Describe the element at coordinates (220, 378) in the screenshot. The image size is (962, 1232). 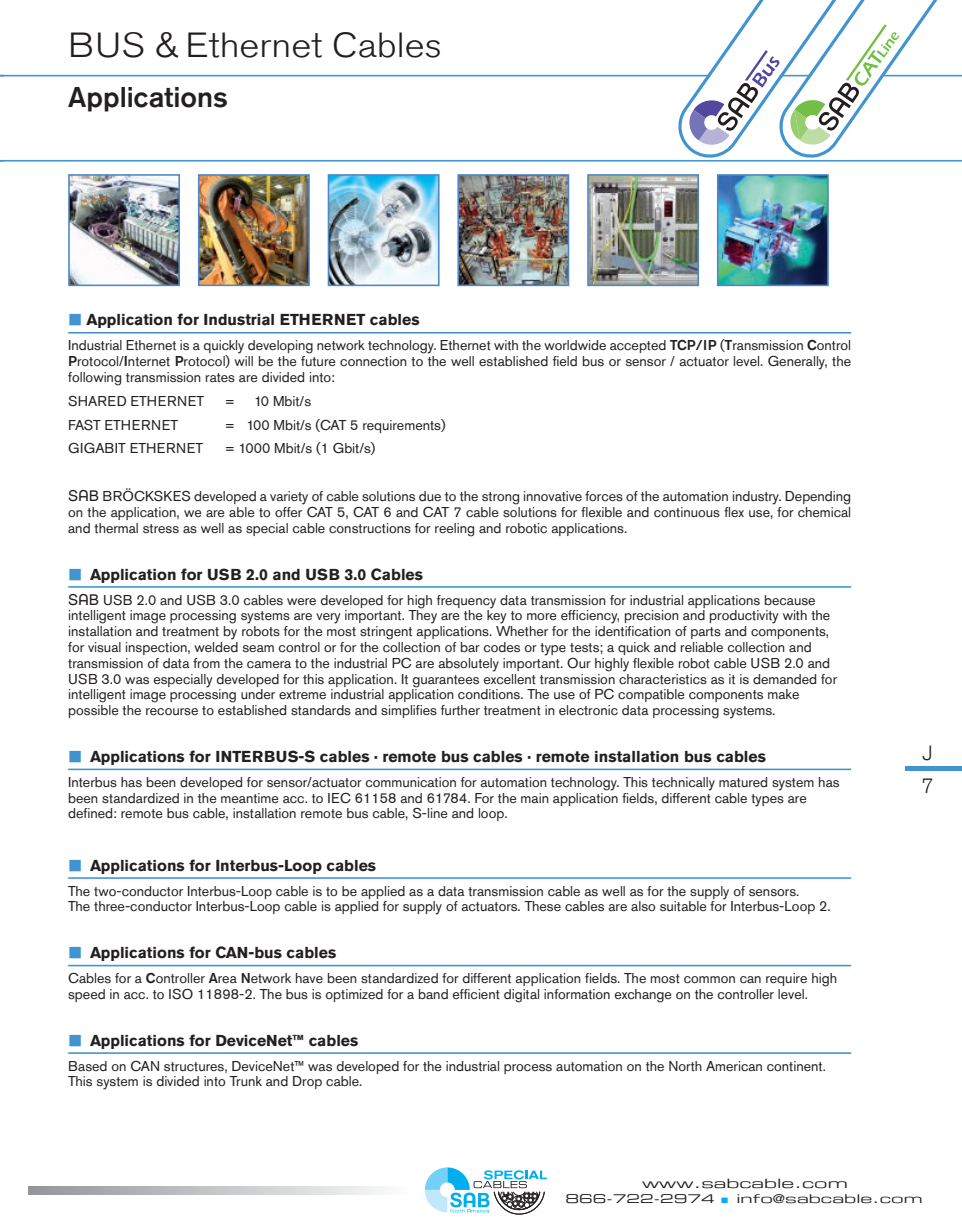
I see `rates` at that location.
